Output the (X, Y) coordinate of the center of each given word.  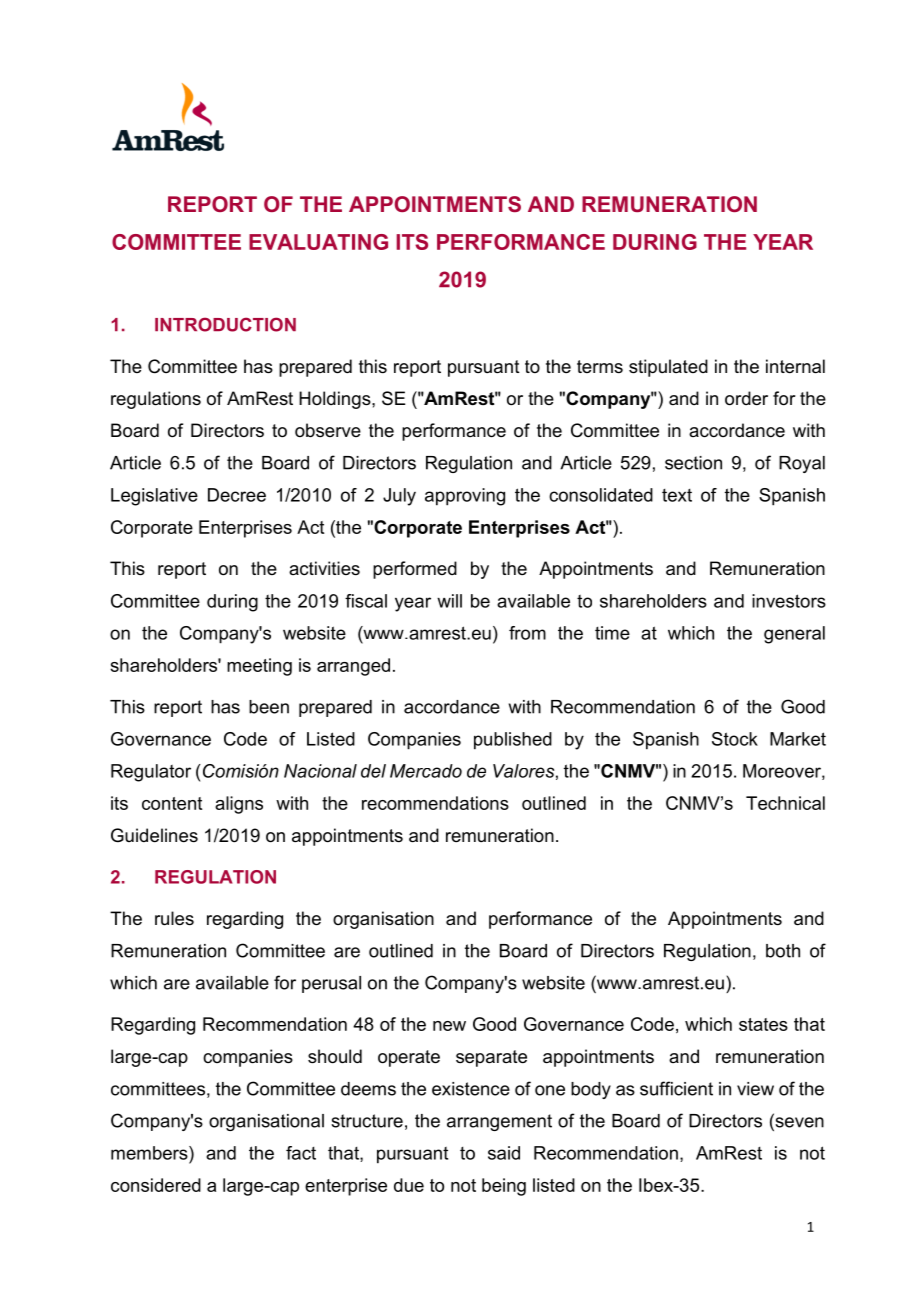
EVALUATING (318, 242)
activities (324, 568)
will (449, 601)
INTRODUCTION (225, 324)
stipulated (668, 368)
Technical (785, 803)
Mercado (426, 771)
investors (789, 601)
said (504, 1153)
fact (301, 1153)
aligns (239, 805)
